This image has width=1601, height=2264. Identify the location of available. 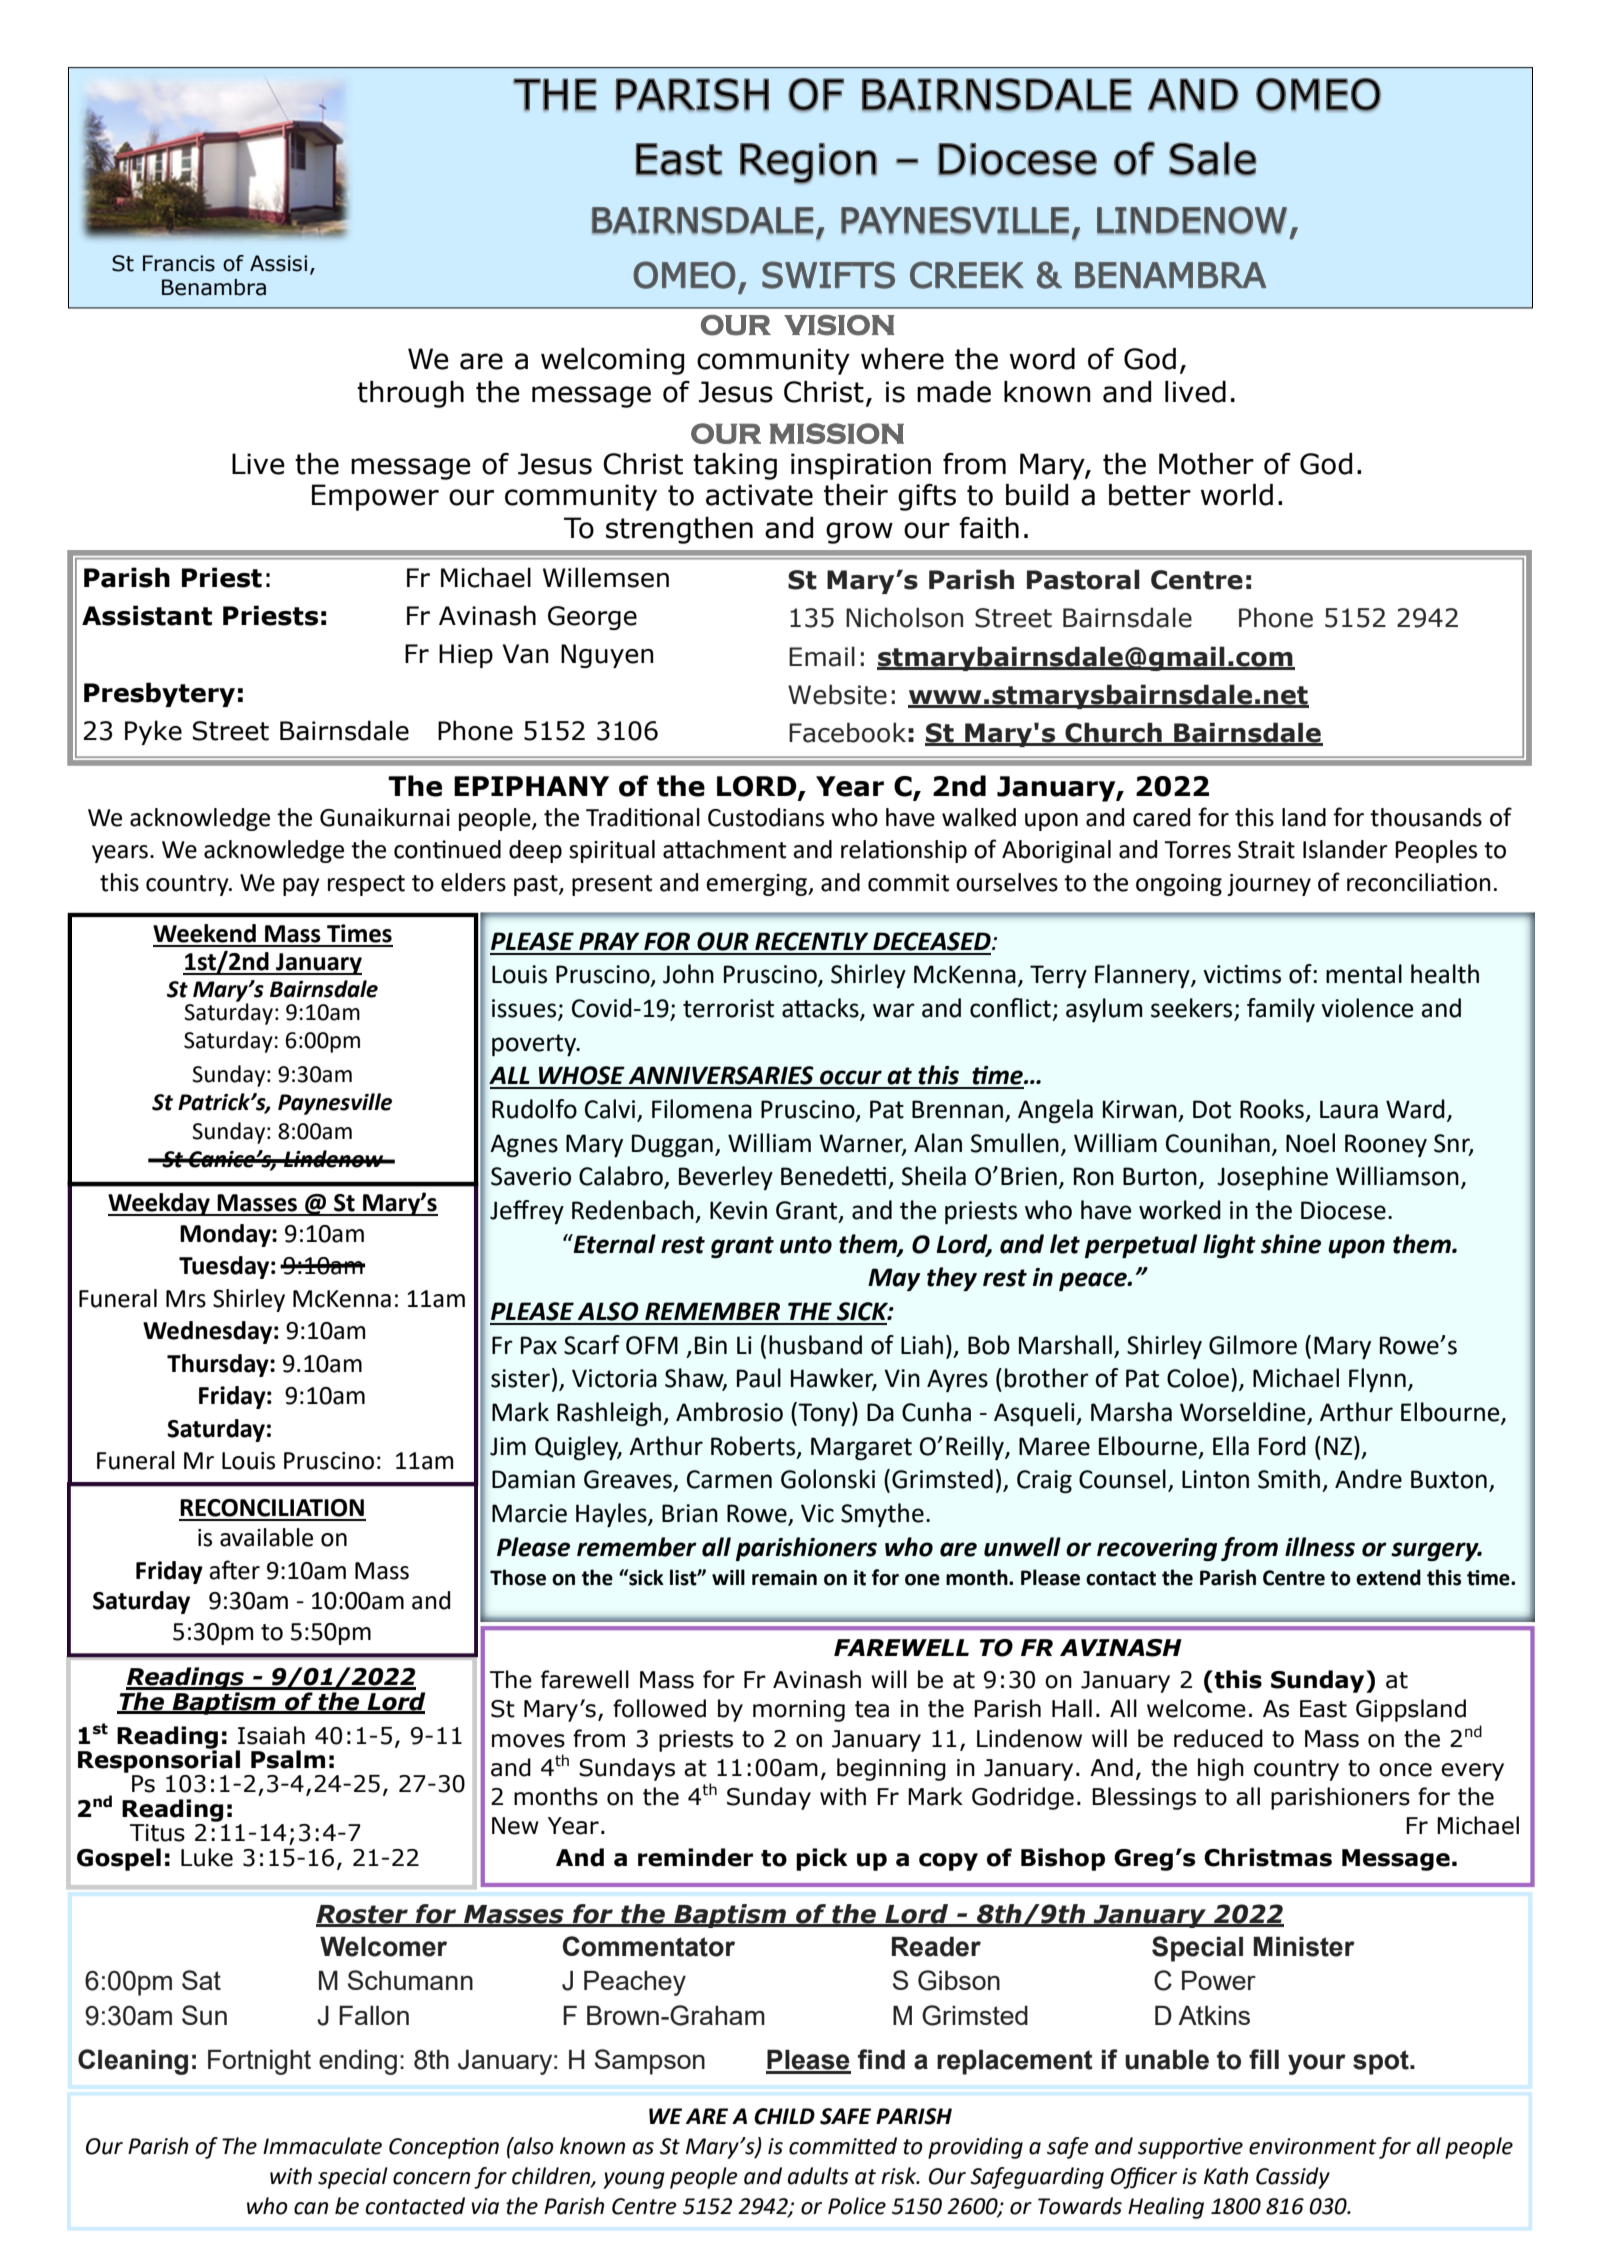
(266, 1537).
